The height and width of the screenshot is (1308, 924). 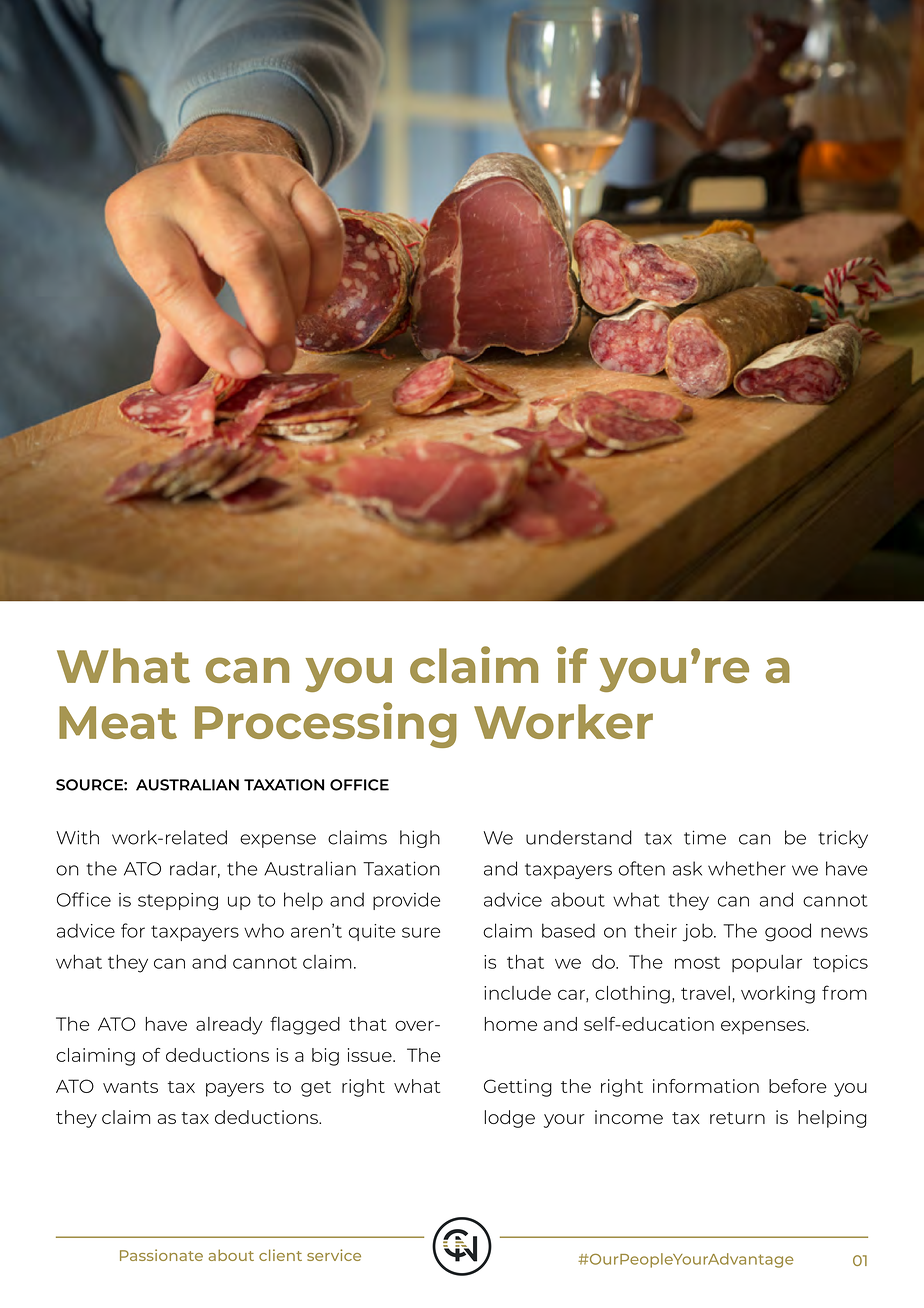 What do you see at coordinates (747, 868) in the screenshot?
I see `whether` at bounding box center [747, 868].
